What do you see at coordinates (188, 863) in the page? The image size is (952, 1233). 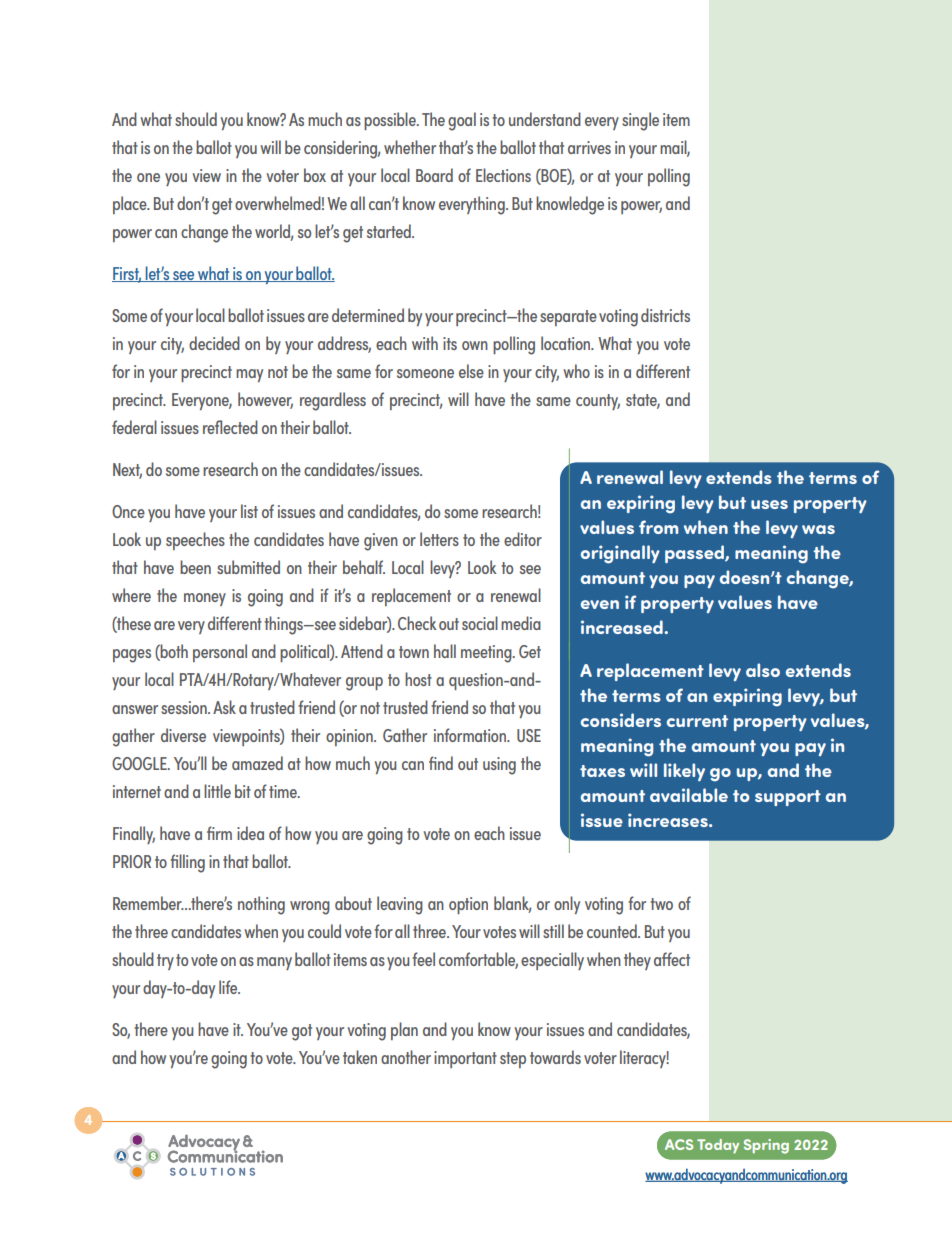 I see `filling` at bounding box center [188, 863].
